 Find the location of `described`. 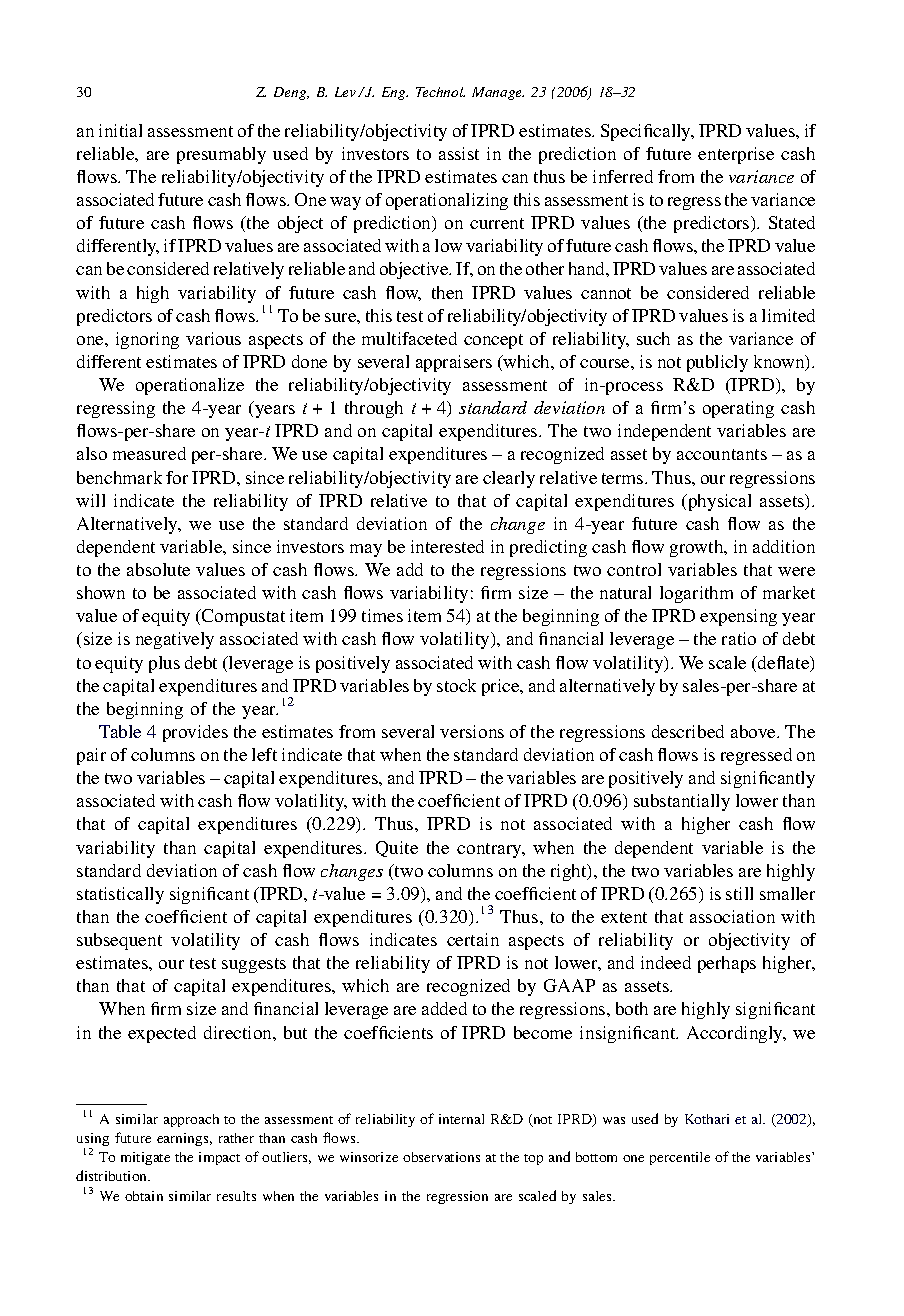

described is located at coordinates (688, 731).
